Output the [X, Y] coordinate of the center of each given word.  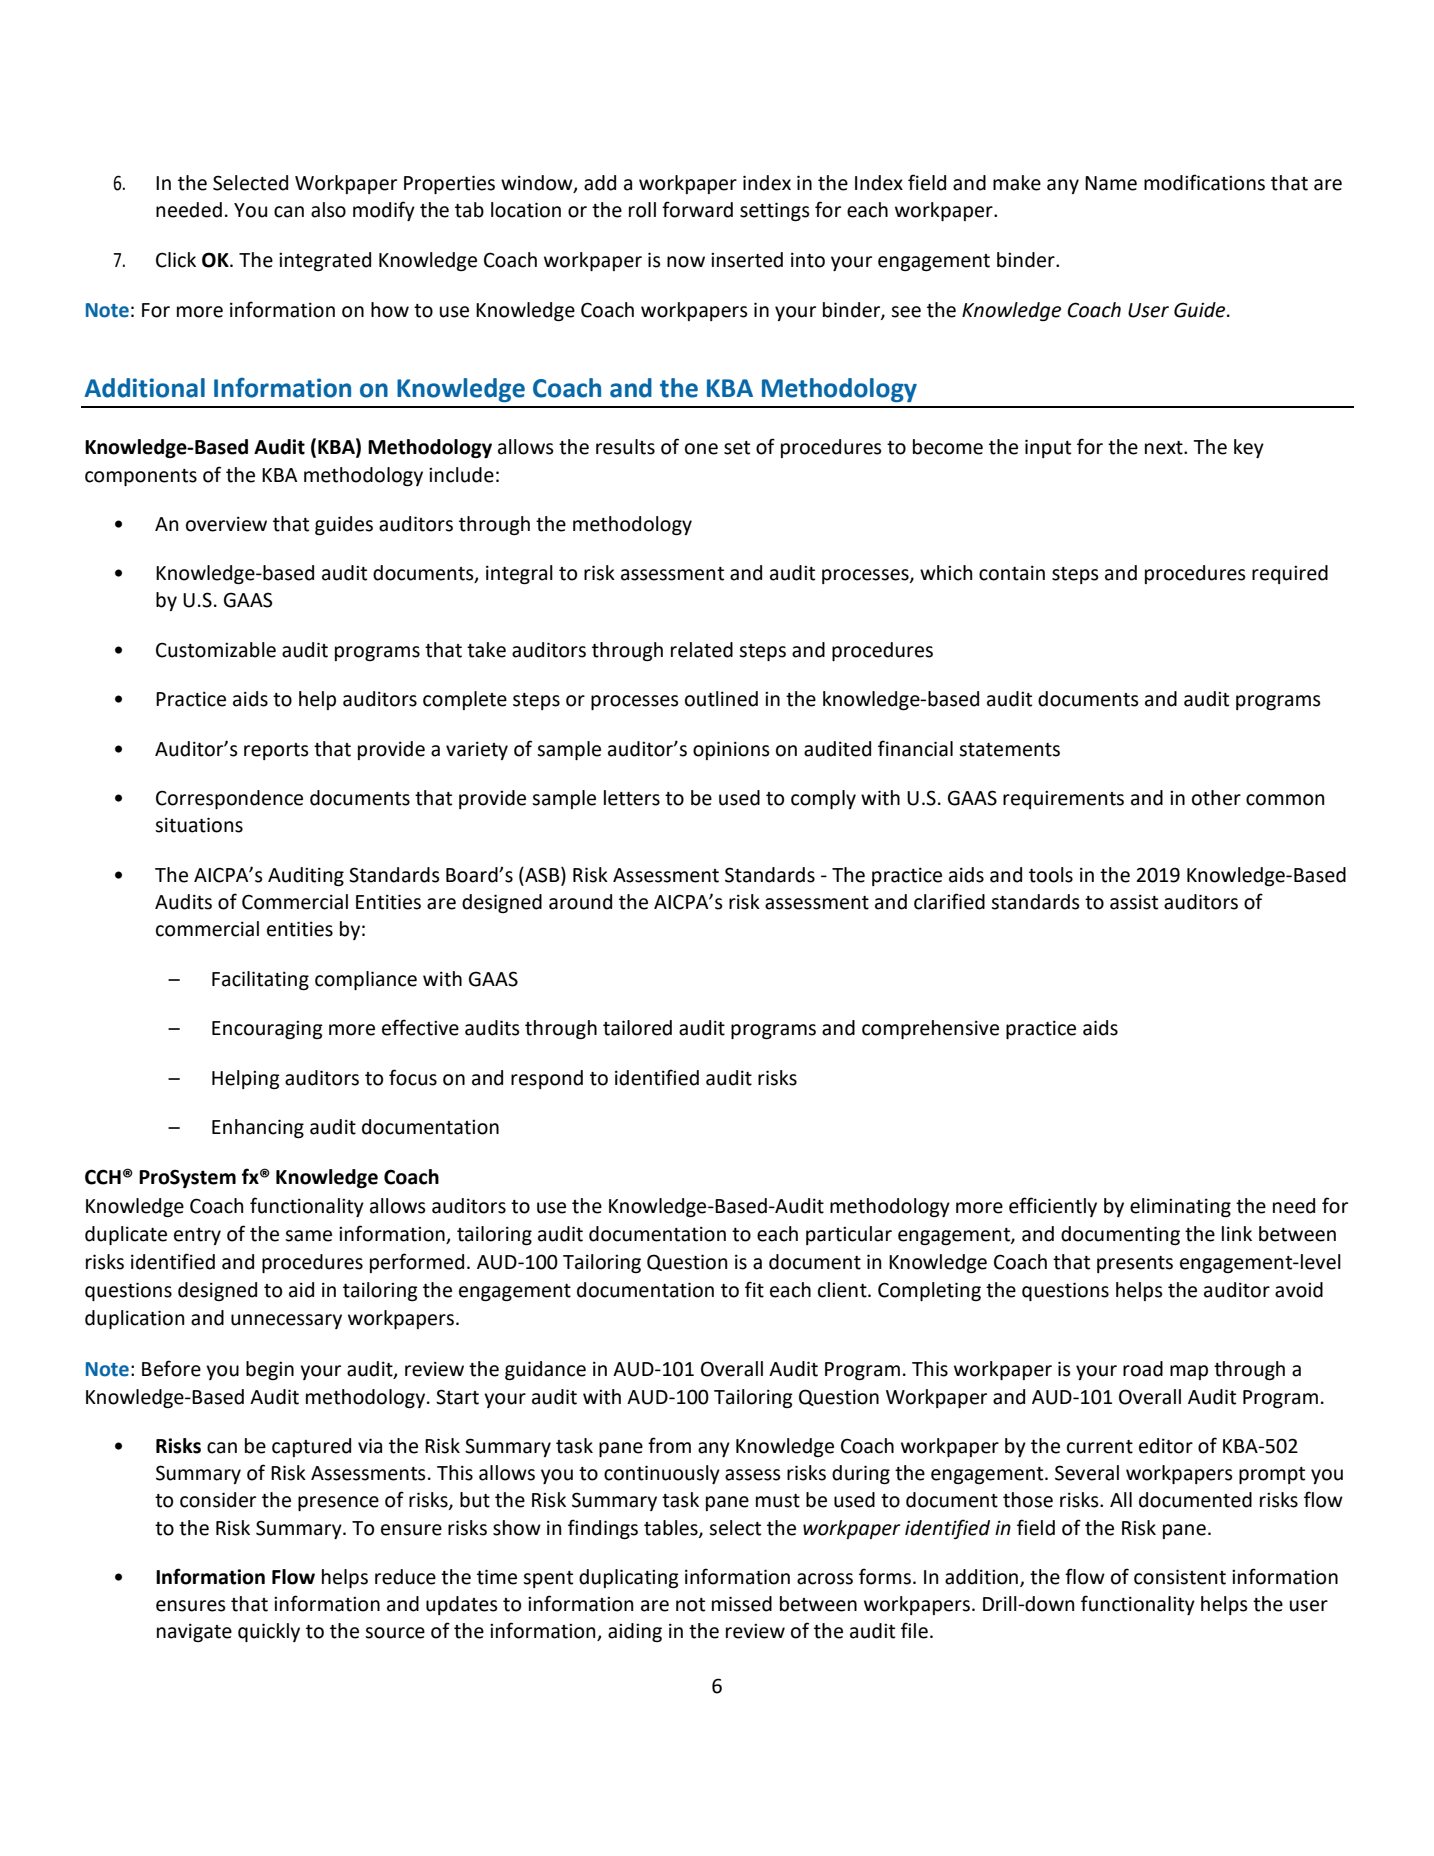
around [580, 902]
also [328, 210]
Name [1111, 183]
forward [697, 209]
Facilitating [260, 980]
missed [742, 1604]
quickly [269, 1632]
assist [1134, 902]
